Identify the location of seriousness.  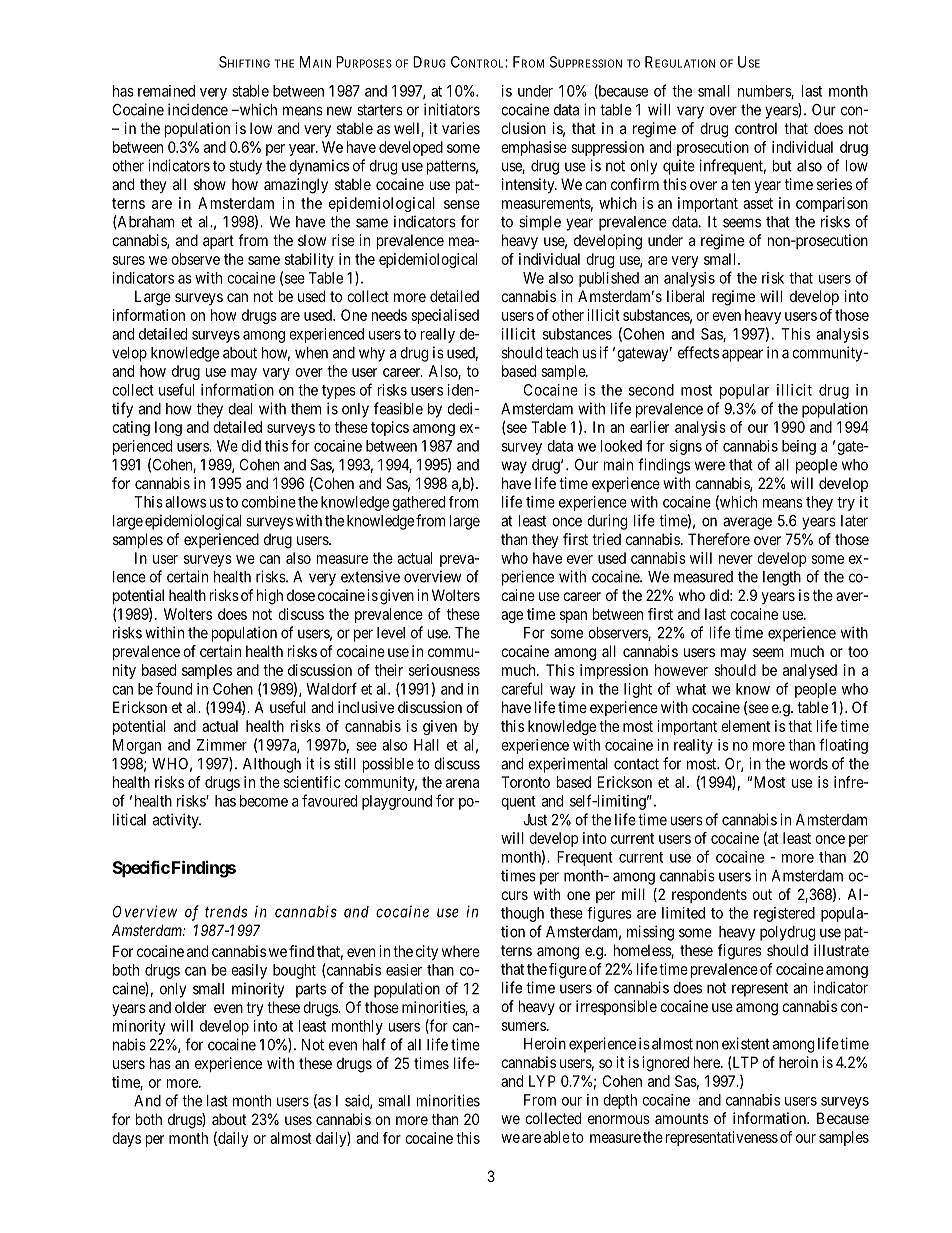
(444, 670).
